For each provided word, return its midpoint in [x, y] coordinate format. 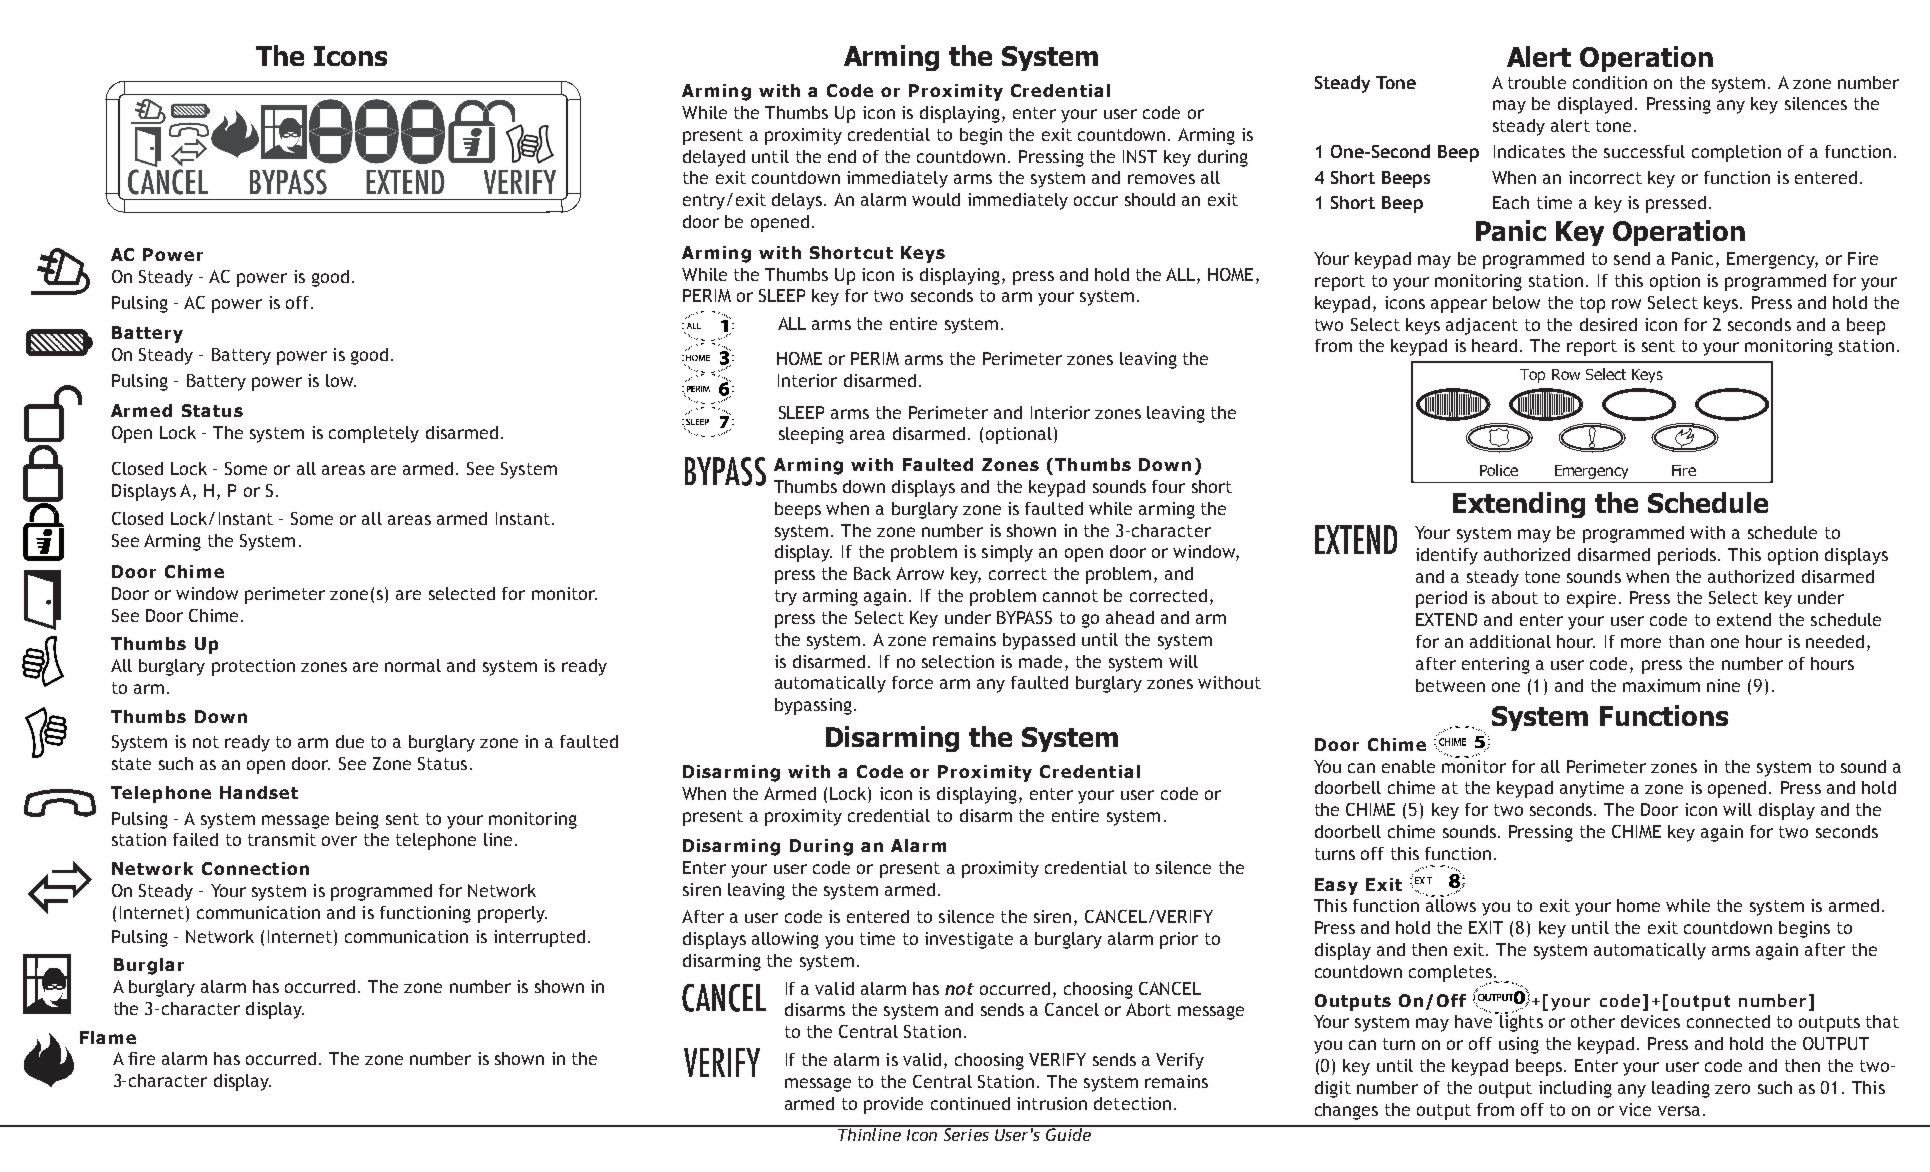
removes [1161, 179]
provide [893, 1105]
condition [1610, 82]
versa [1679, 1111]
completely [374, 434]
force [912, 682]
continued [970, 1103]
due [350, 741]
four [1168, 486]
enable [1408, 766]
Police [1499, 470]
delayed [714, 158]
